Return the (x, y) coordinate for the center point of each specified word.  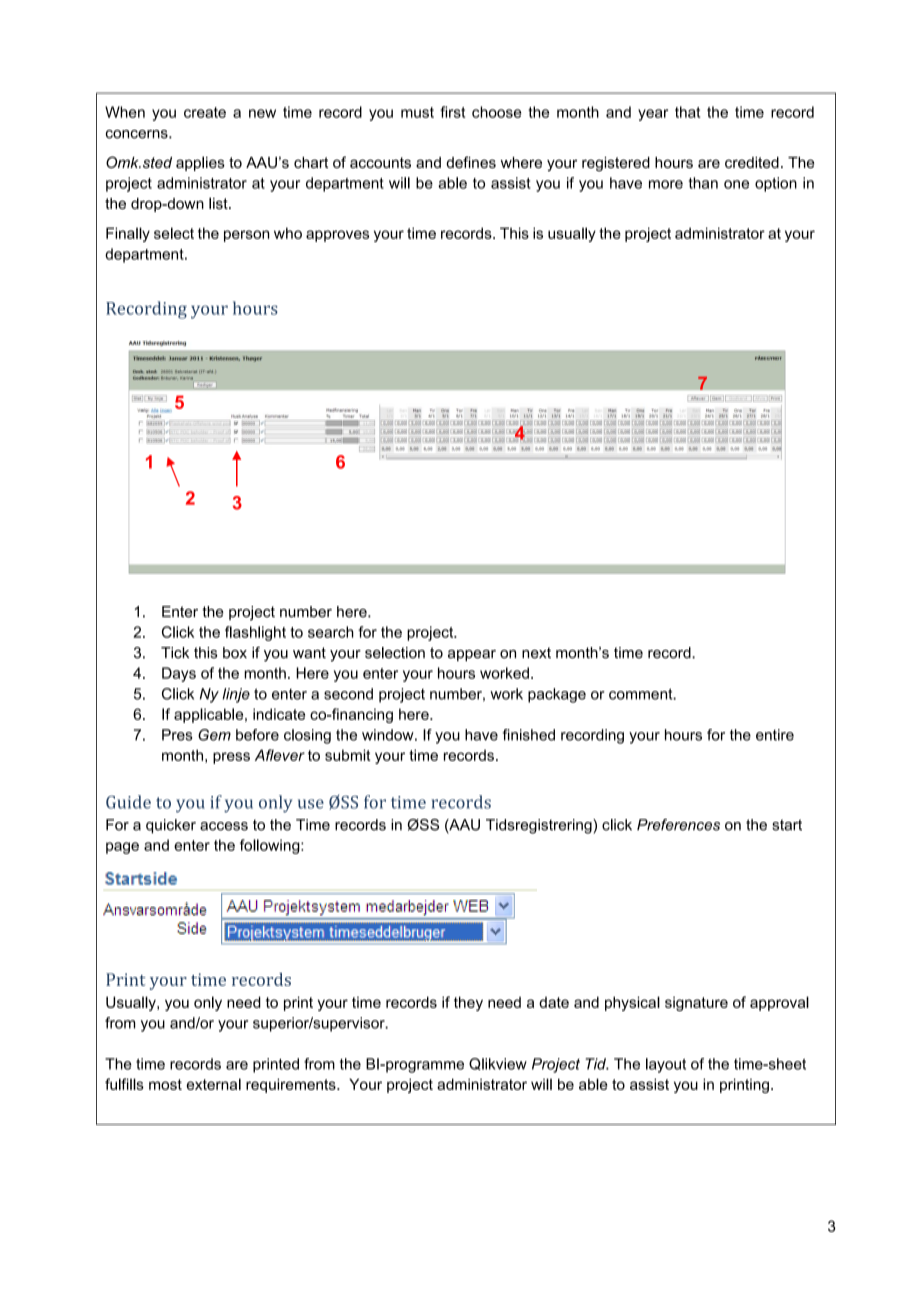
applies (200, 163)
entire (775, 735)
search (331, 632)
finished (529, 735)
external (213, 1084)
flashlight (255, 633)
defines (471, 162)
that (688, 112)
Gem (214, 735)
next (536, 653)
